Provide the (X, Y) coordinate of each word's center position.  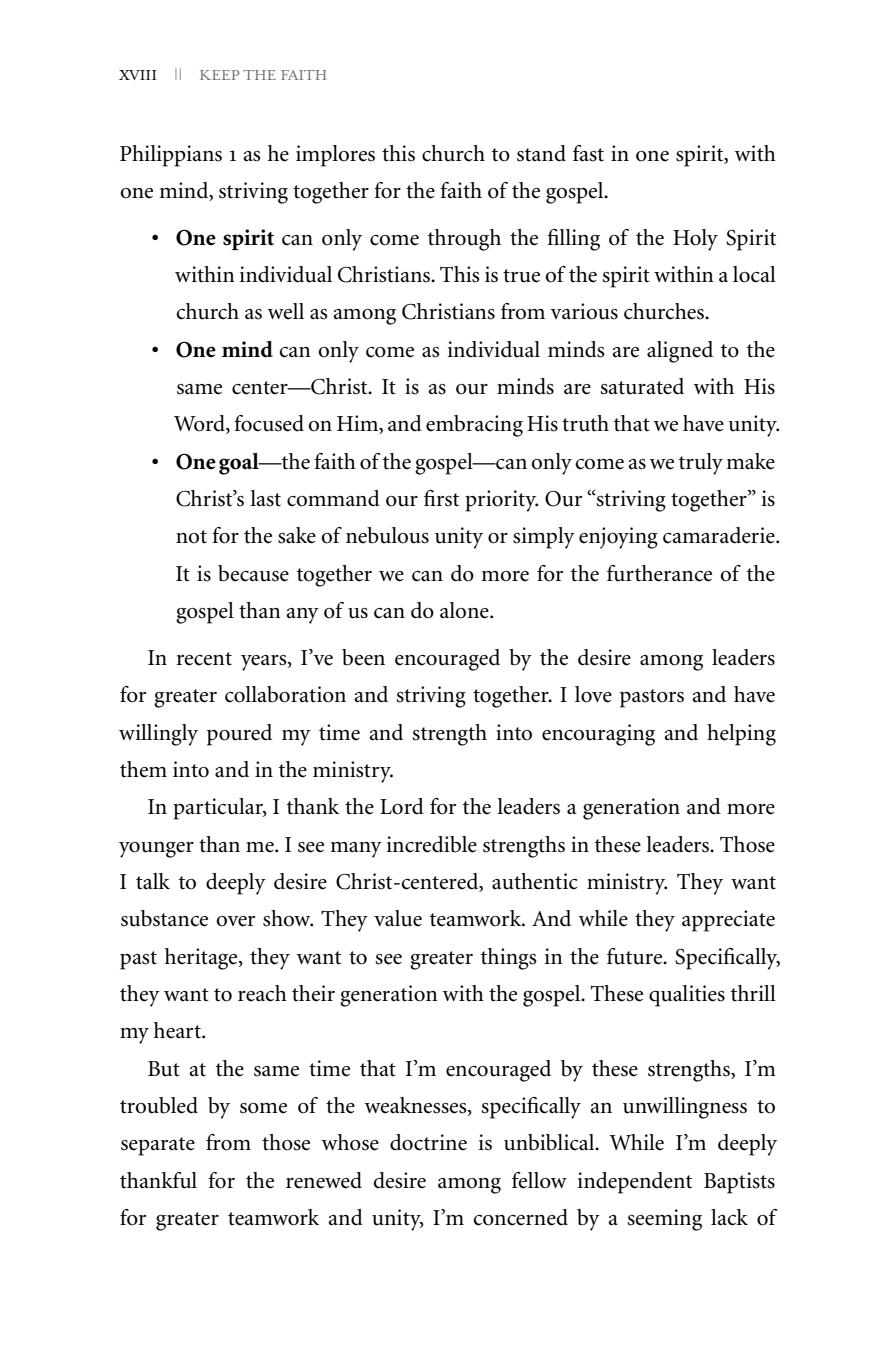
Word (200, 424)
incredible (432, 844)
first (441, 498)
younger (156, 850)
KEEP (219, 75)
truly (701, 464)
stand (541, 153)
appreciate (728, 921)
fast (588, 153)
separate (158, 1146)
